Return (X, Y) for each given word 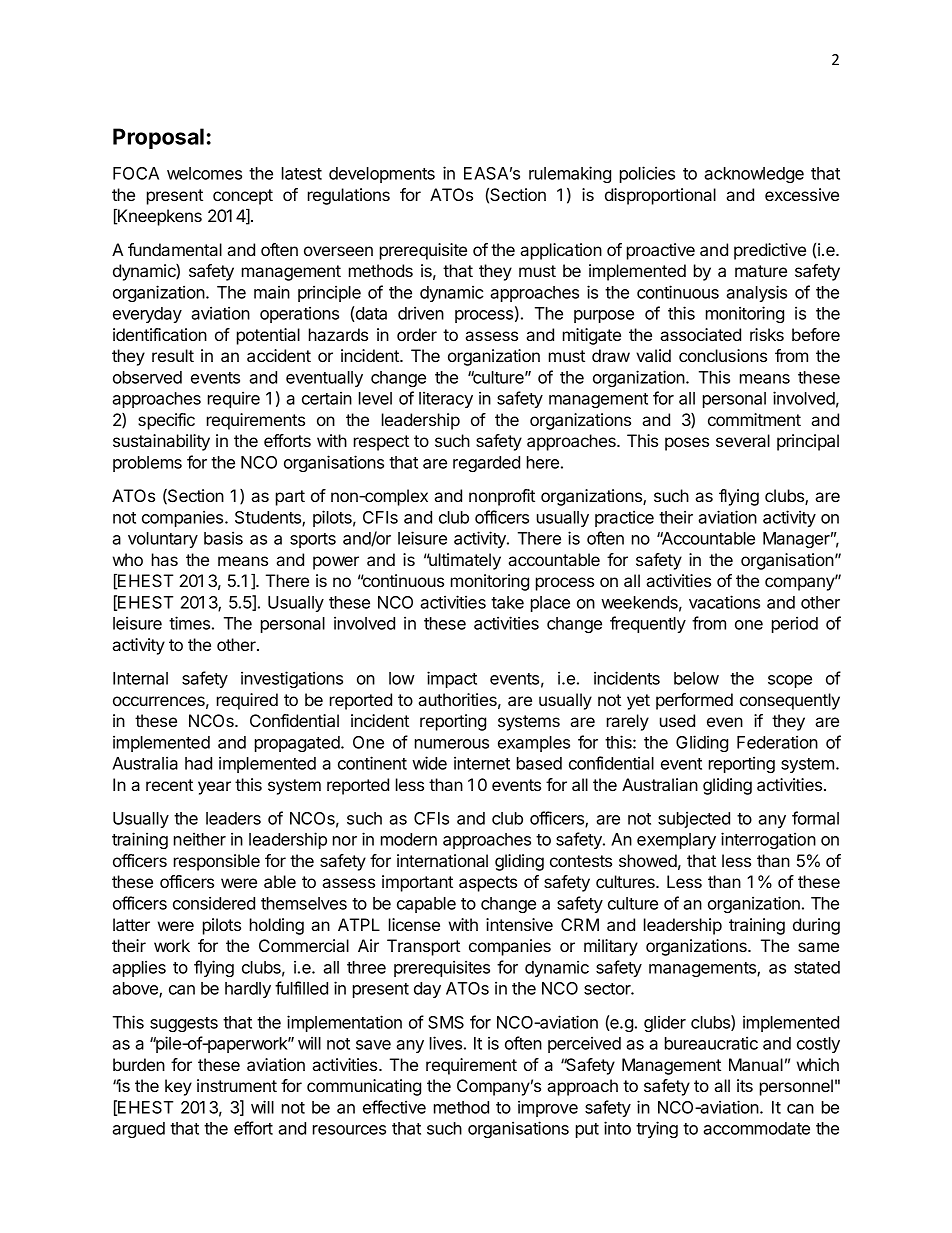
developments (382, 175)
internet (482, 763)
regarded (486, 464)
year (214, 788)
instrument (237, 1085)
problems (147, 464)
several (743, 440)
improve (548, 1108)
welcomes (204, 173)
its (745, 1085)
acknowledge (754, 175)
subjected (694, 819)
